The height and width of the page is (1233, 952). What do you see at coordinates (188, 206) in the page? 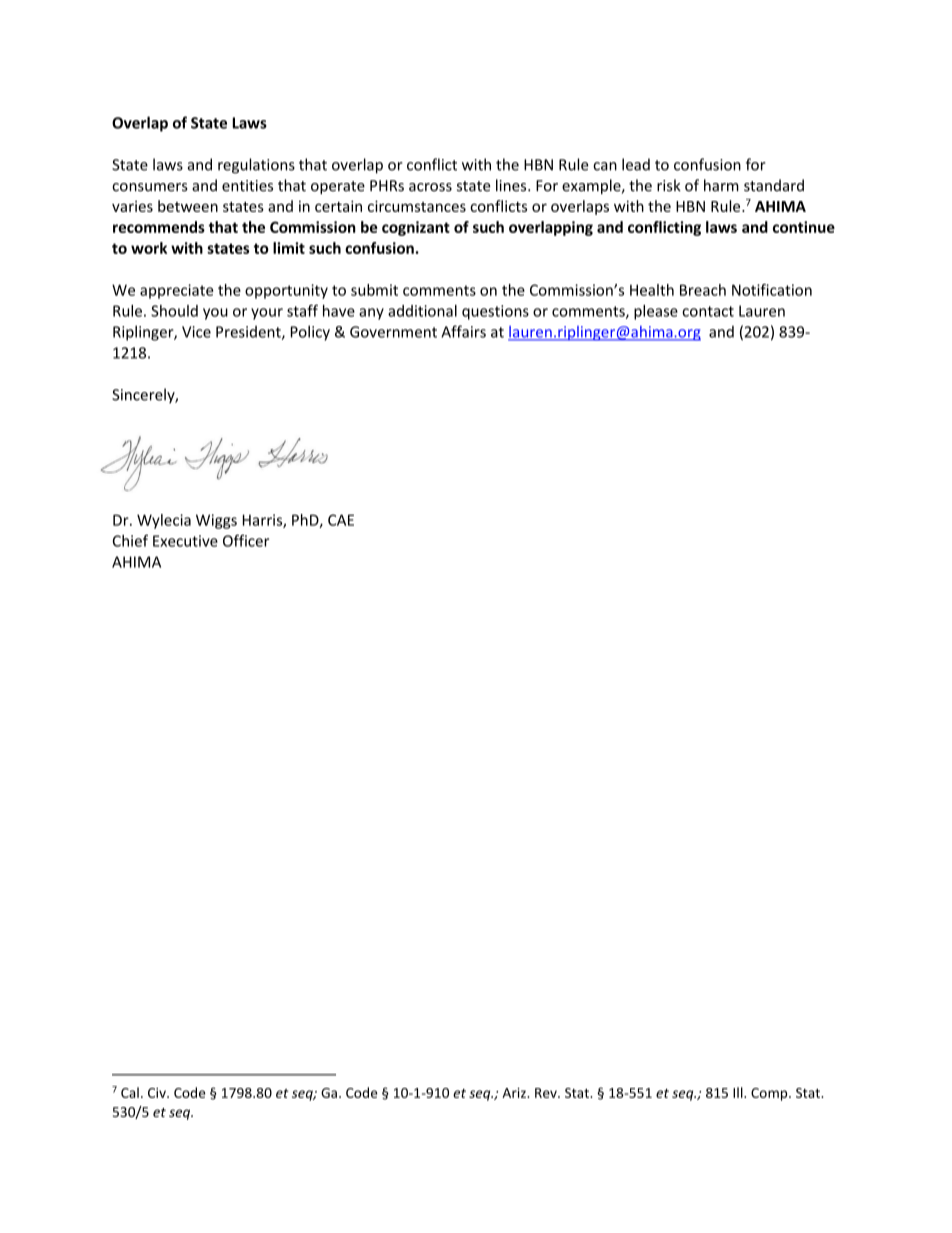
I see `between` at bounding box center [188, 206].
